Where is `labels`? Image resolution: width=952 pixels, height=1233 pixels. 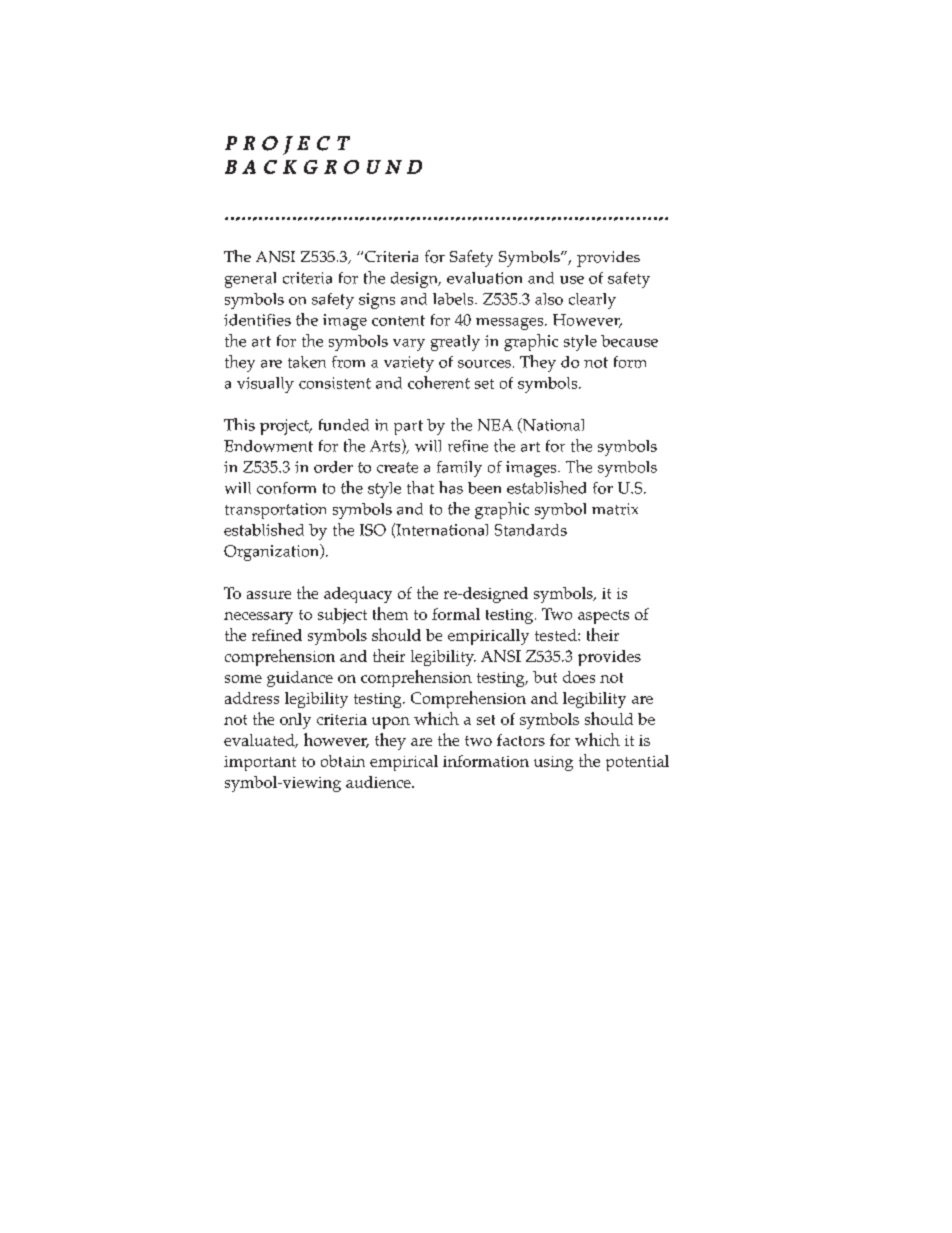 labels is located at coordinates (454, 299).
